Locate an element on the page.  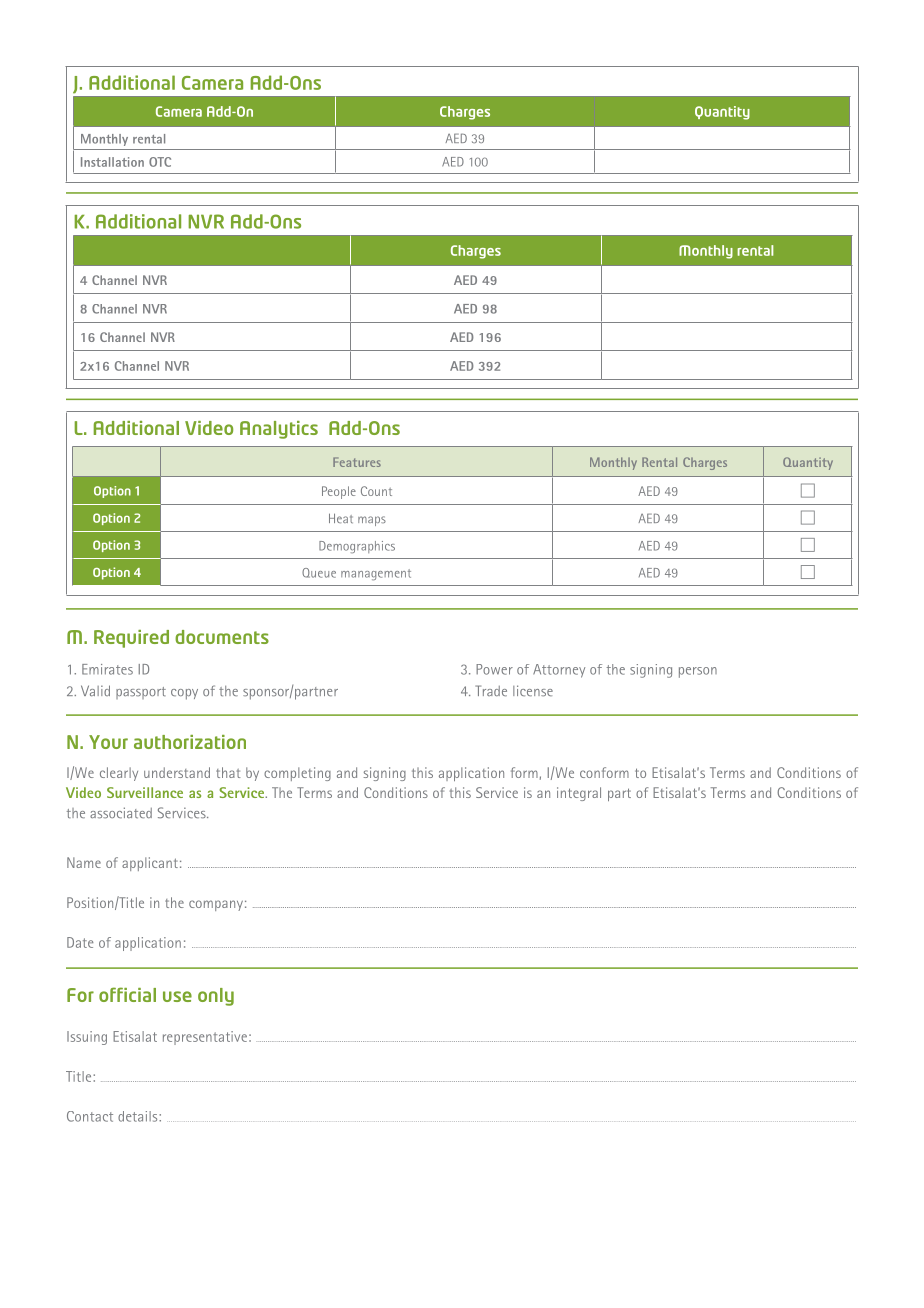
Features is located at coordinates (357, 462).
